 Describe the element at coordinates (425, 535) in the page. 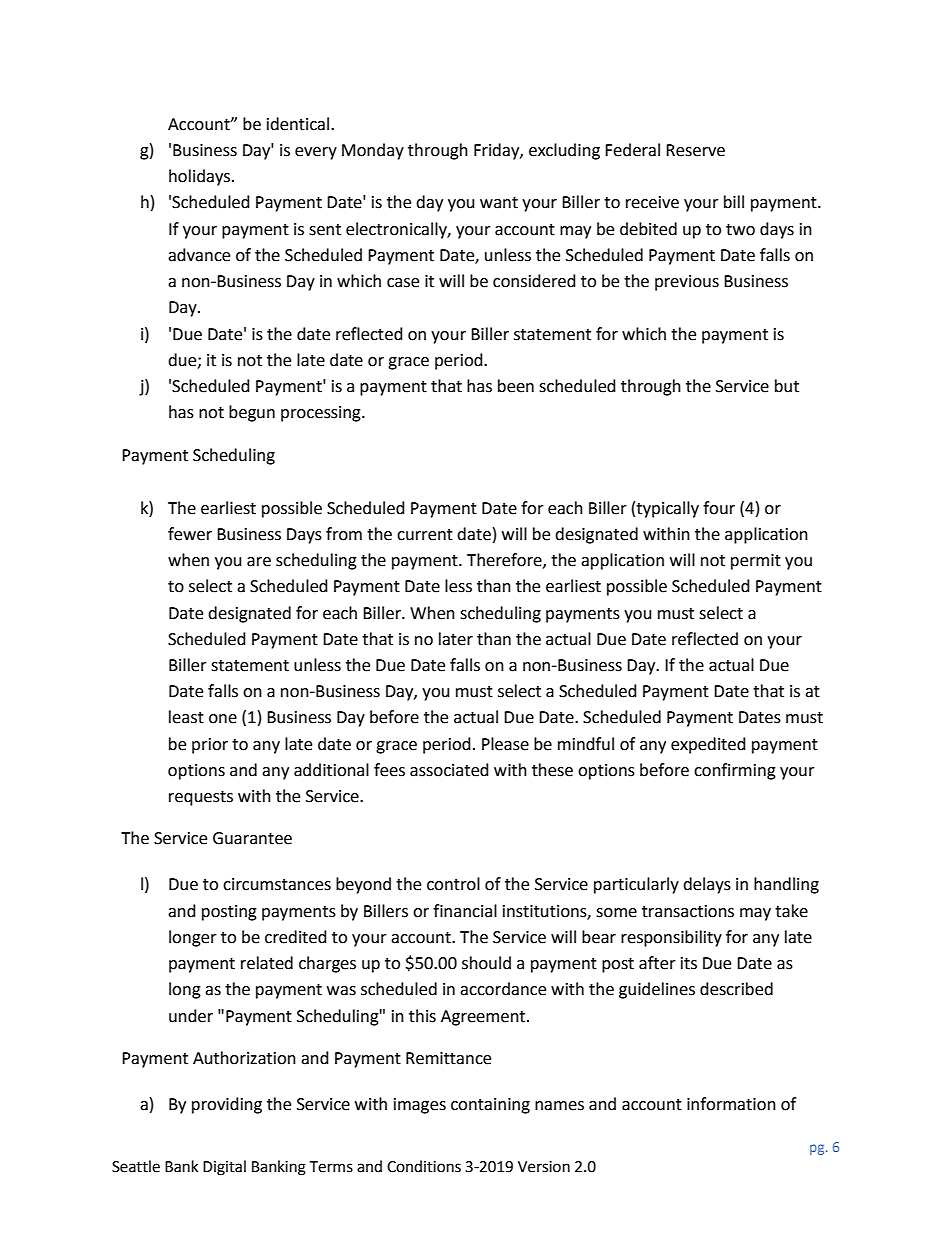

I see `current` at that location.
